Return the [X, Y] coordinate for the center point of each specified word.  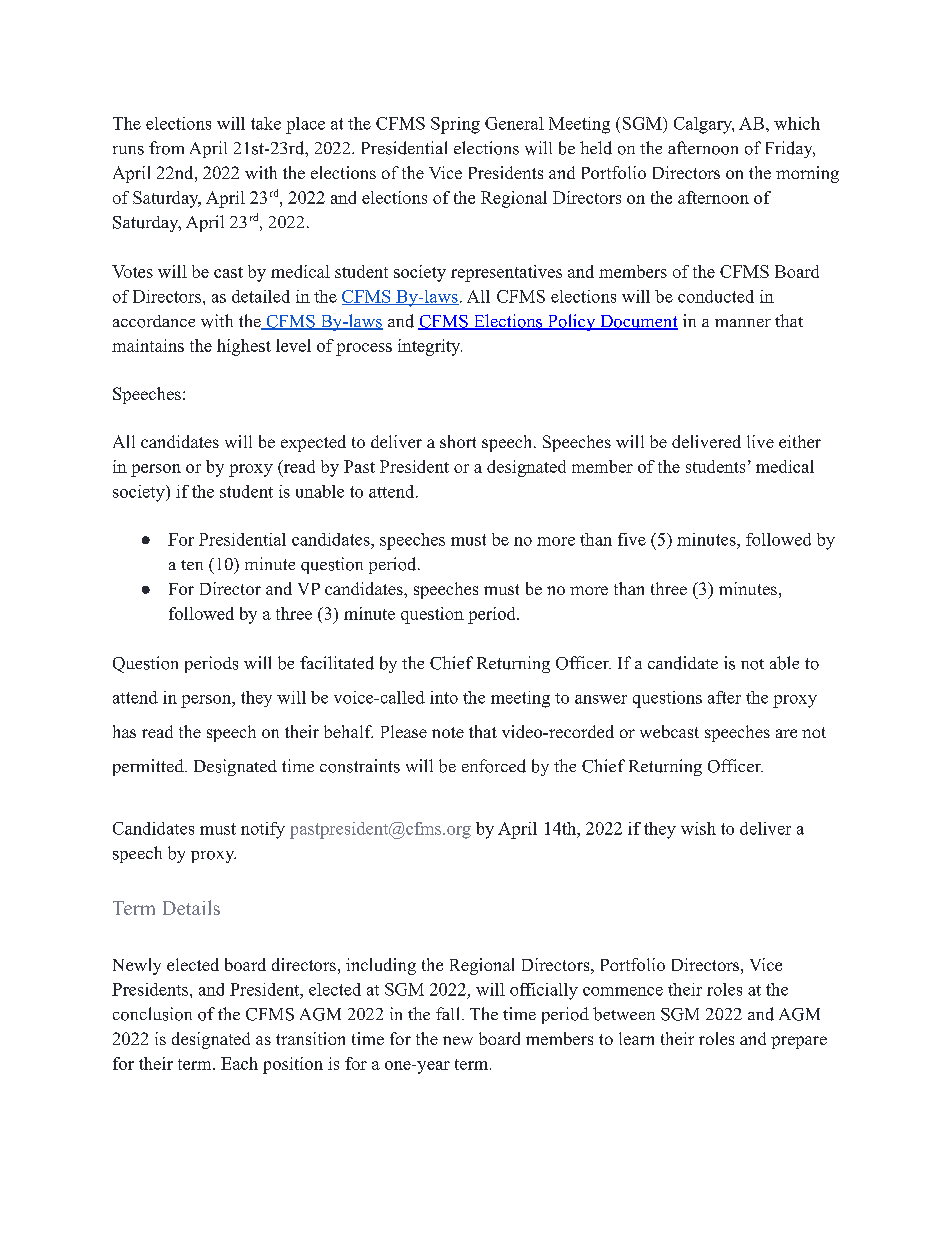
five [632, 539]
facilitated [337, 663]
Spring [455, 125]
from [166, 148]
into [444, 697]
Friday [790, 149]
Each [239, 1063]
